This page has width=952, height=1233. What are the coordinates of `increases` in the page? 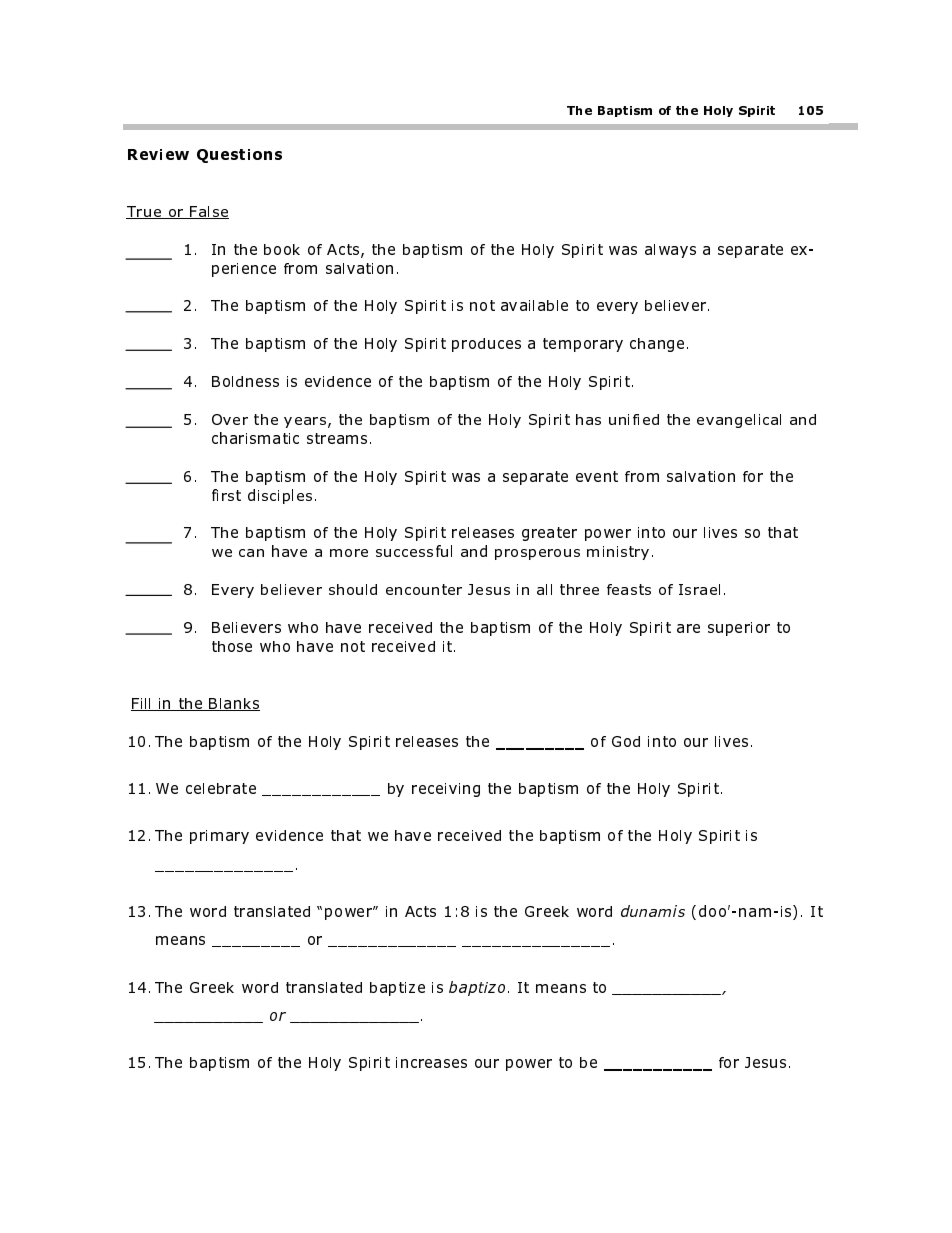 It's located at (431, 1062).
